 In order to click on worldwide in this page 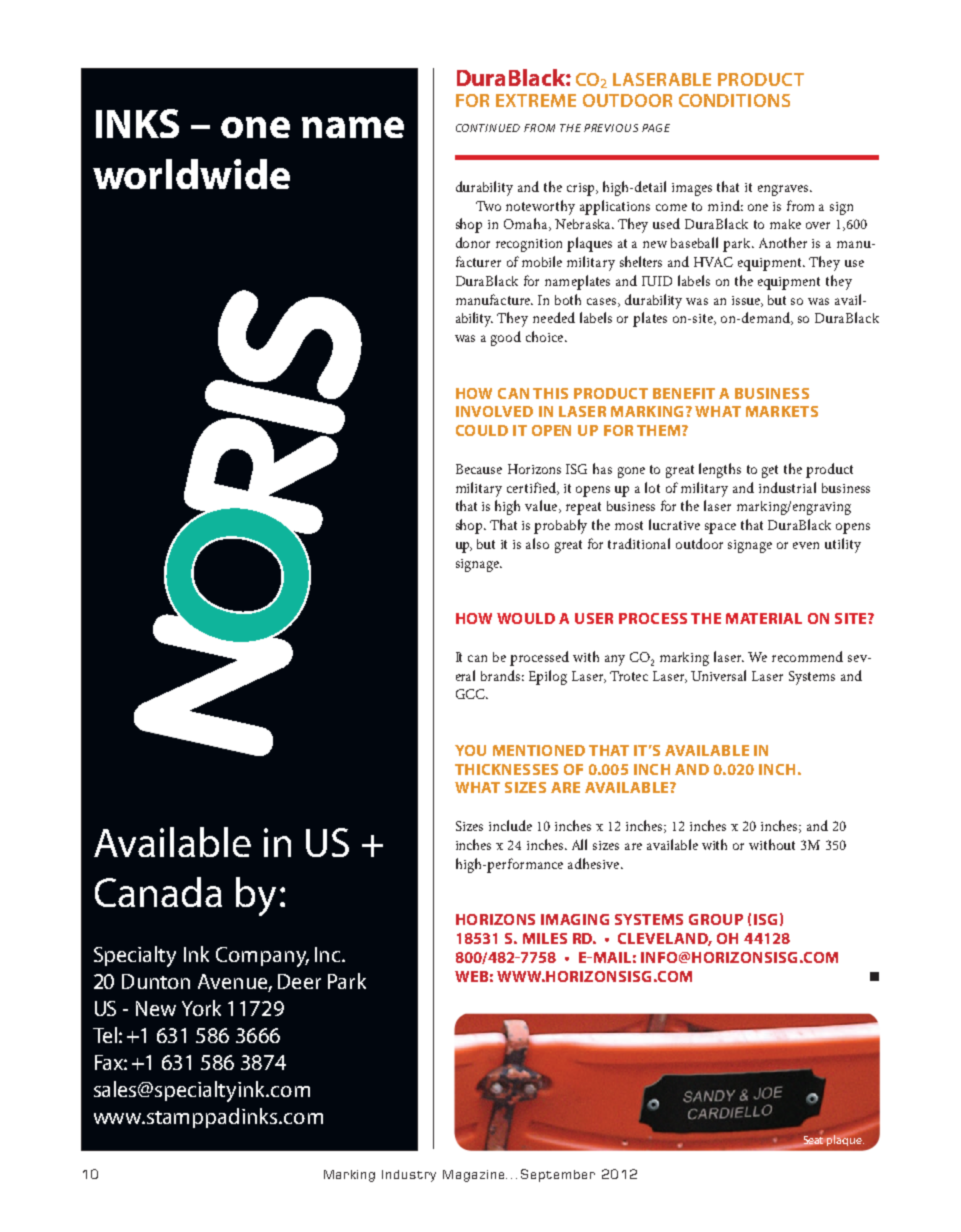, I will do `click(191, 174)`.
